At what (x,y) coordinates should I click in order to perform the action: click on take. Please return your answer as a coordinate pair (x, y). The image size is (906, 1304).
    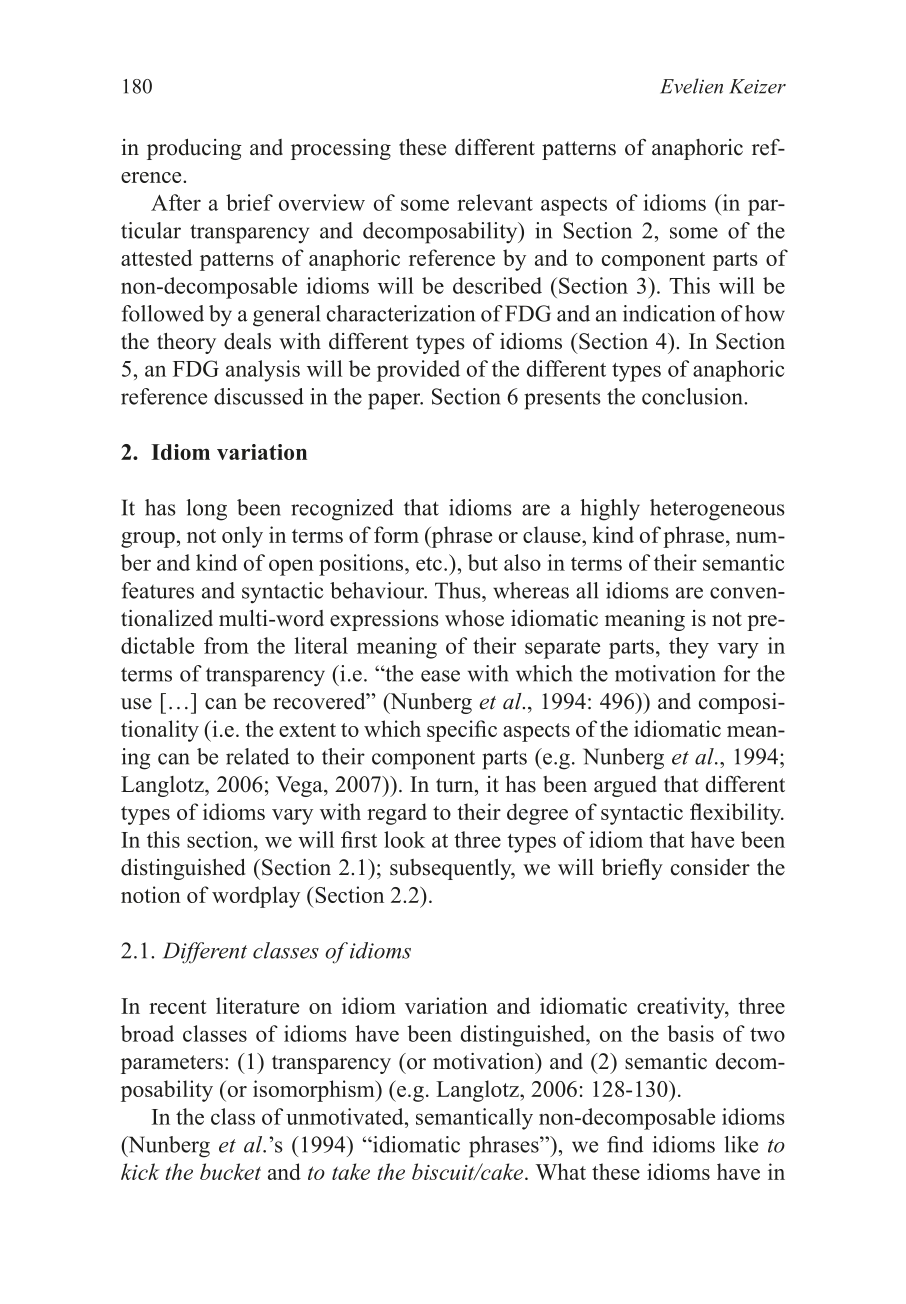
    Looking at the image, I should click on (351, 1171).
